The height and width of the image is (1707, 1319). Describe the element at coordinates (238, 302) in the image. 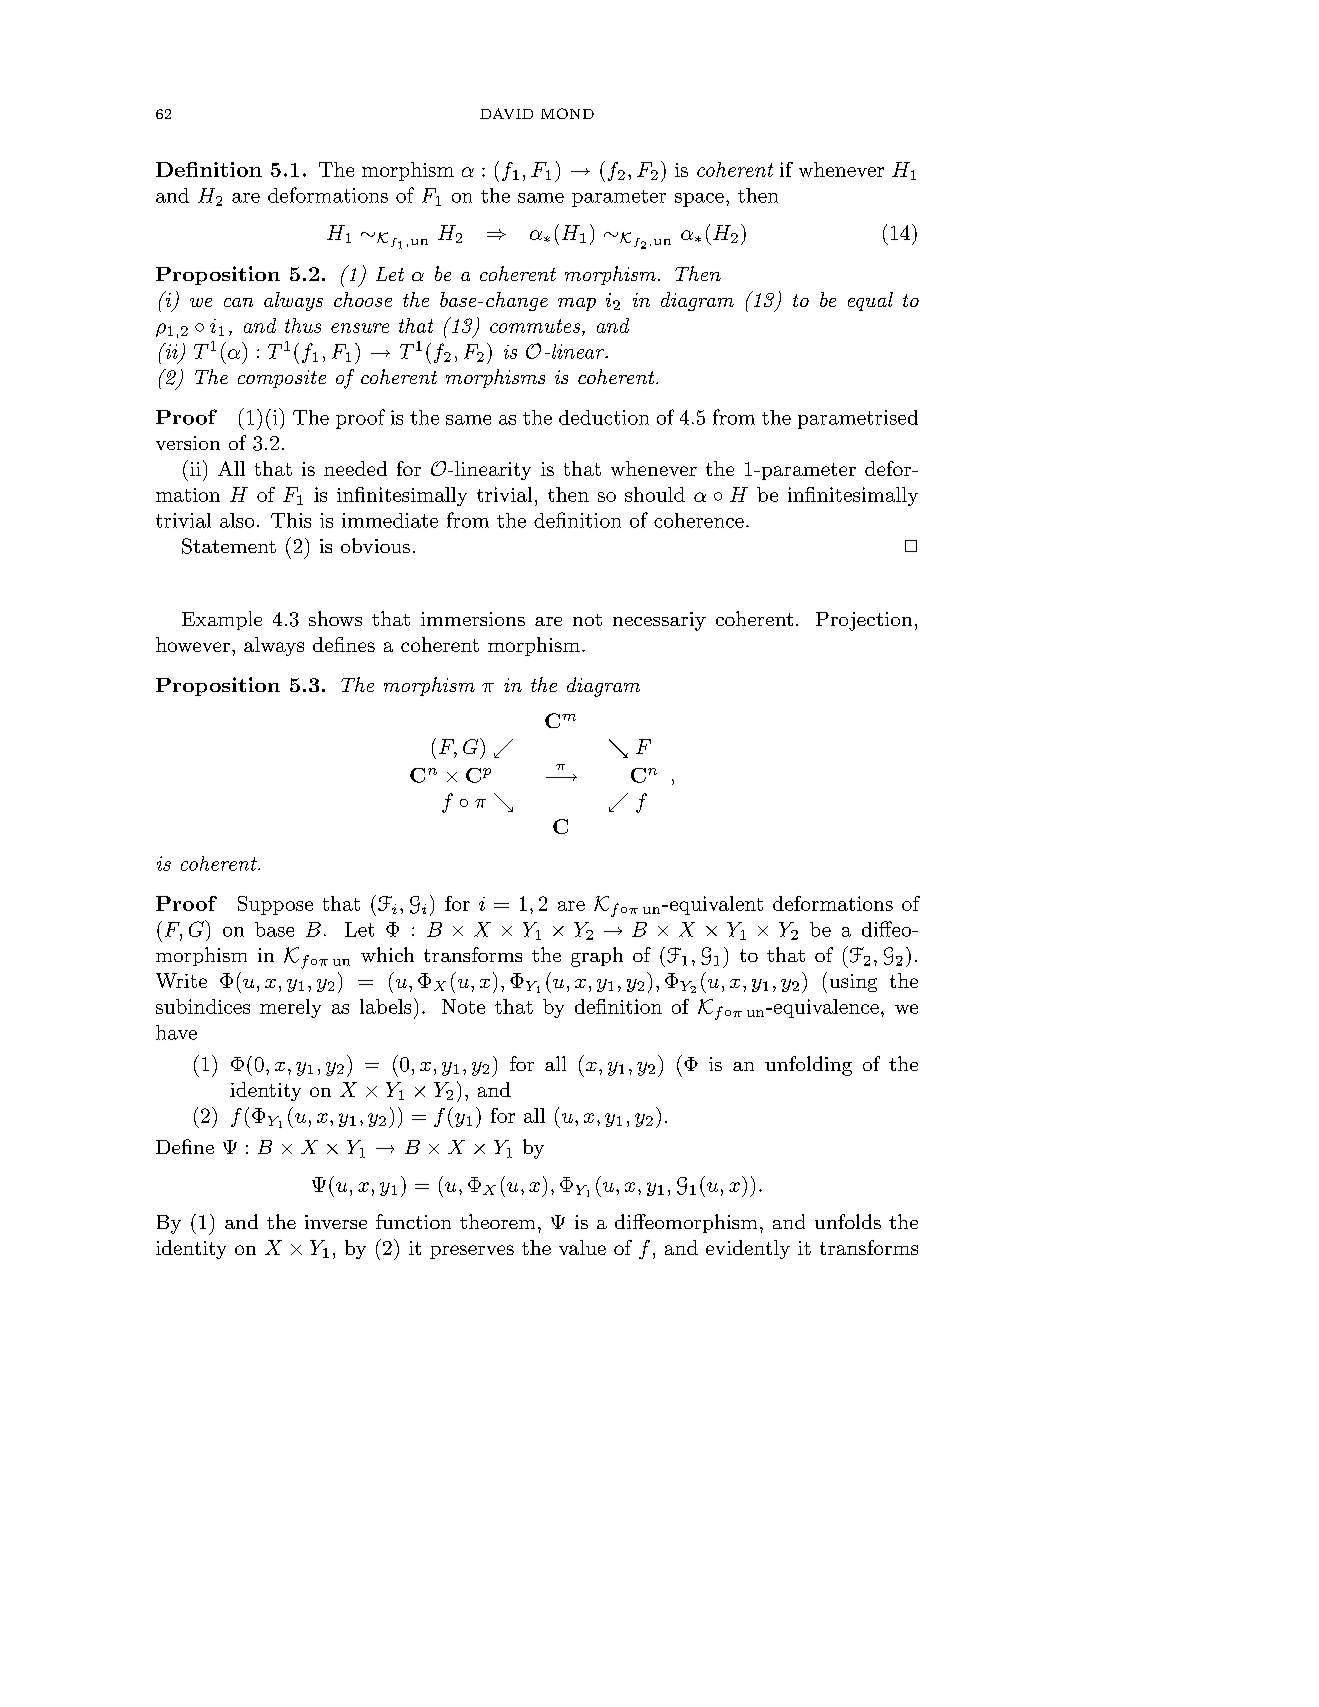

I see `can` at that location.
